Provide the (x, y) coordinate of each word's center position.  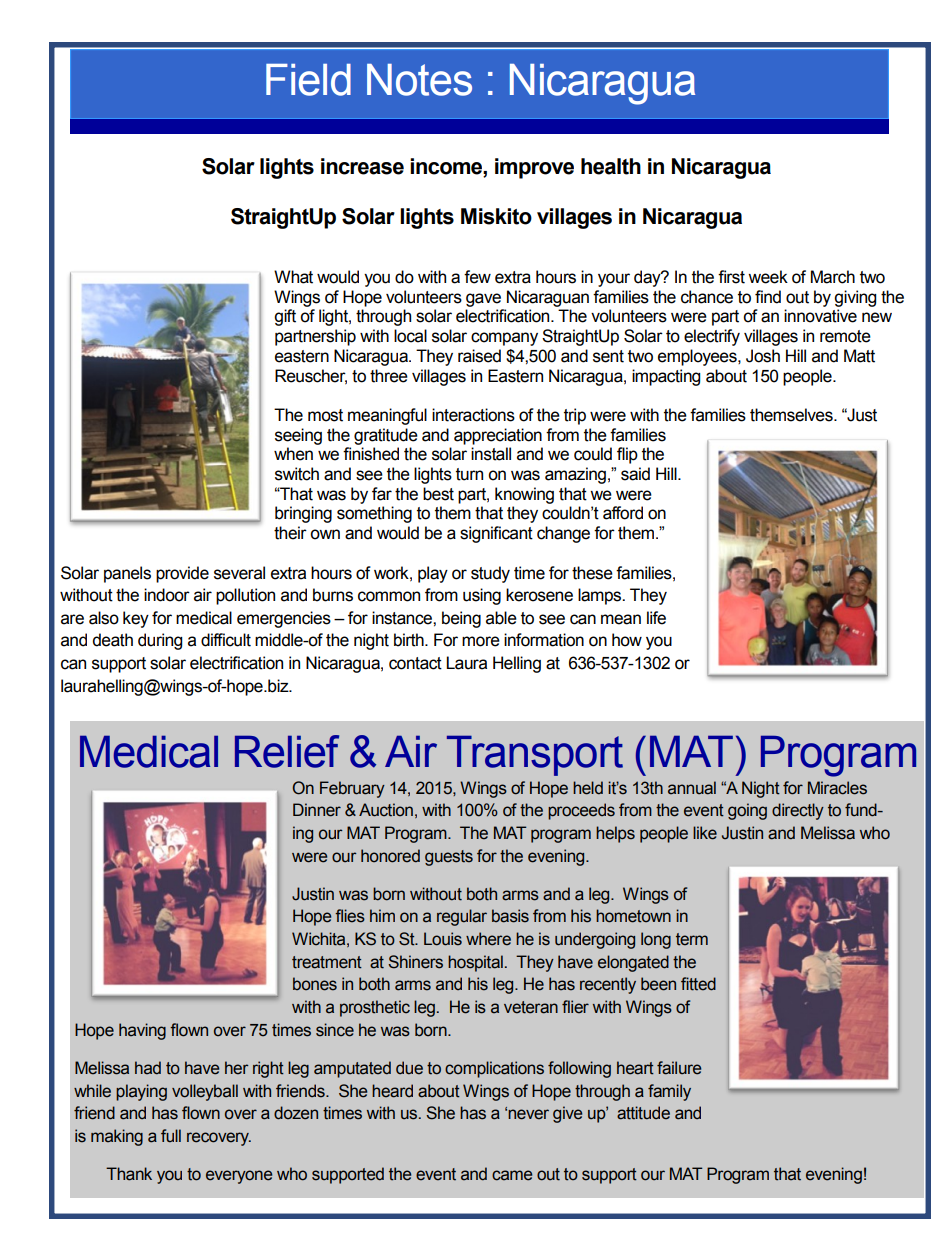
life (656, 618)
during (160, 641)
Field (308, 80)
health (611, 166)
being (461, 619)
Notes (419, 80)
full (171, 1136)
